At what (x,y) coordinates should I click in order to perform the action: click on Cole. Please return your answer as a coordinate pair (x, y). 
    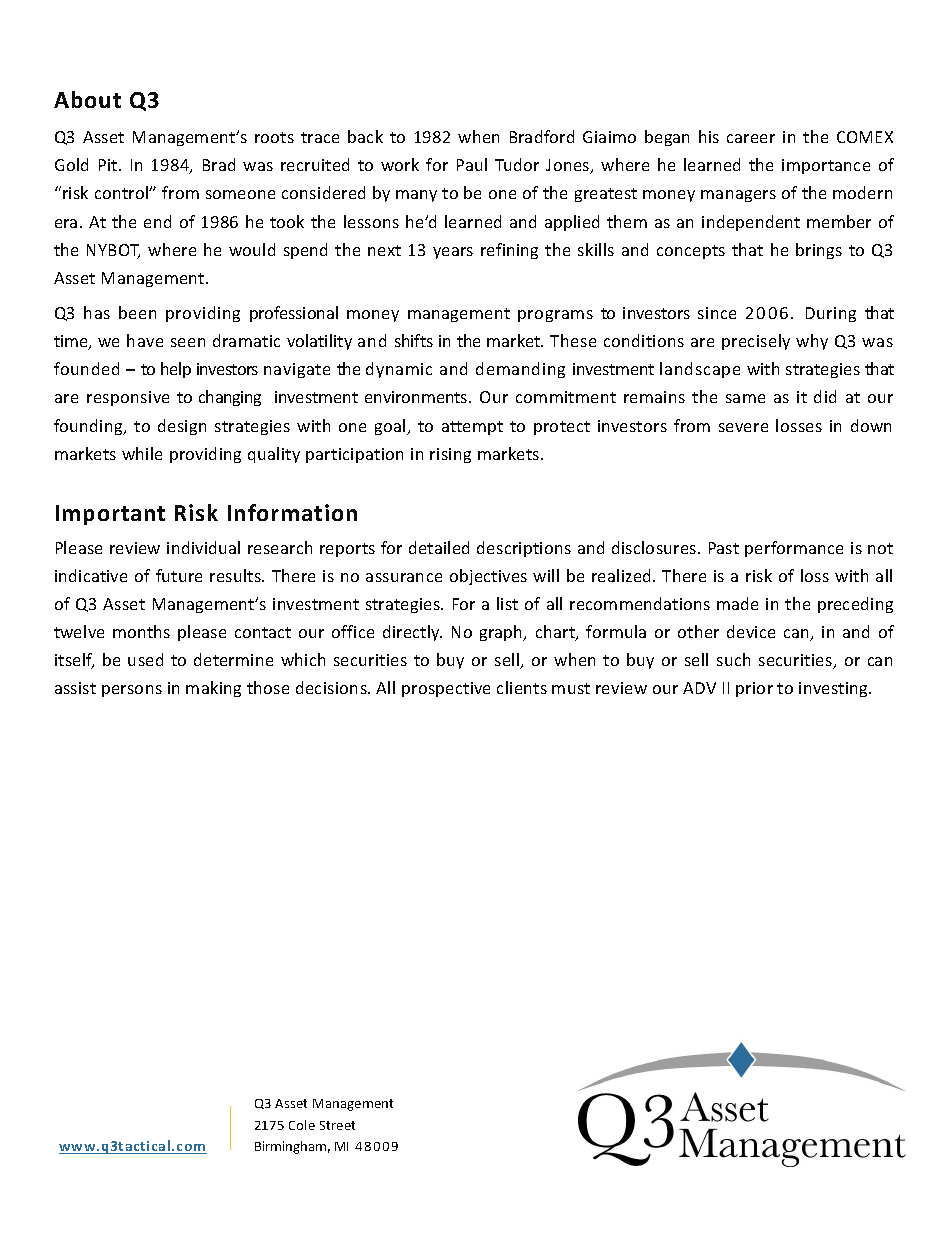
    Looking at the image, I should click on (302, 1125).
